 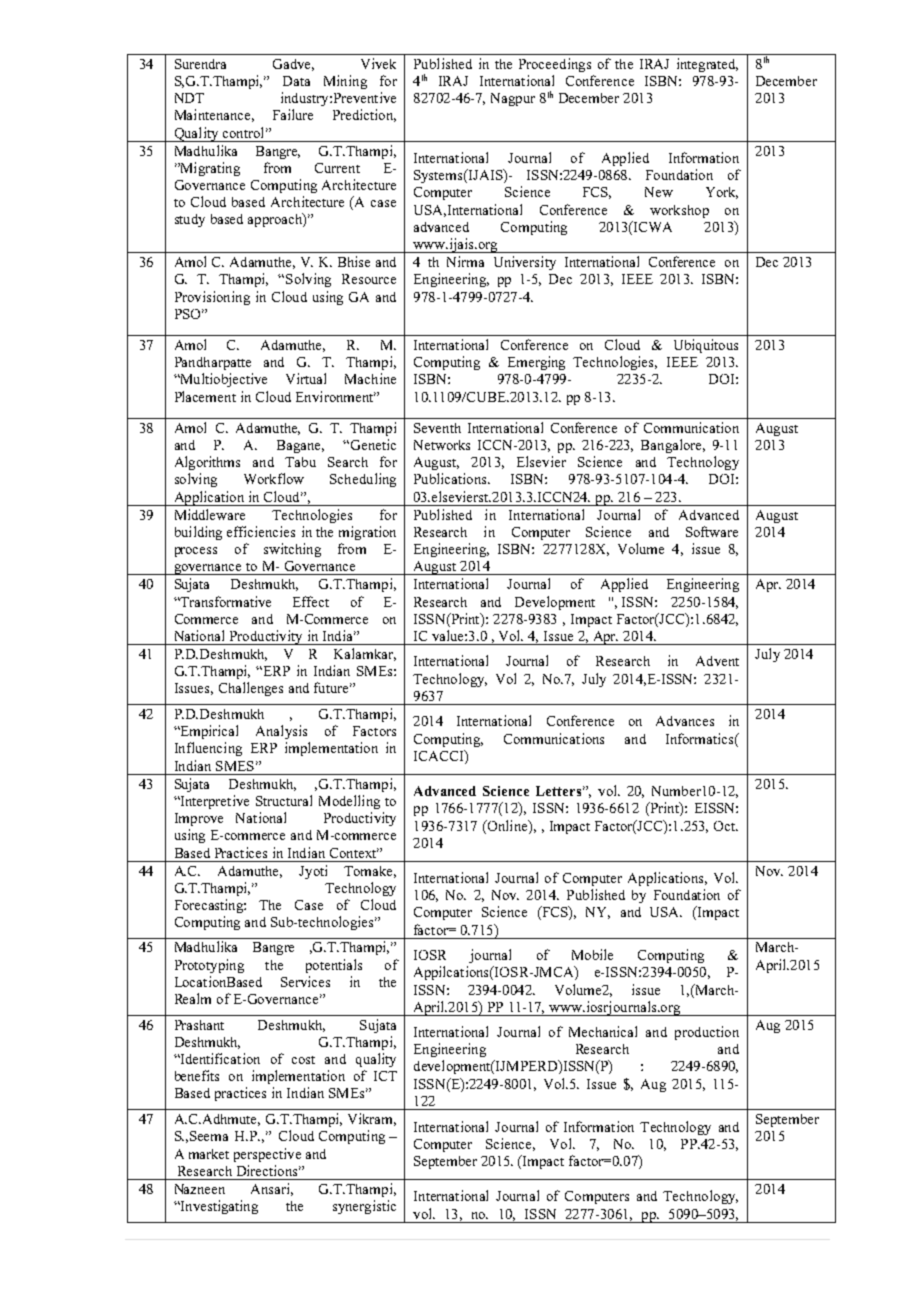 I want to click on Emerging, so click(x=536, y=363).
